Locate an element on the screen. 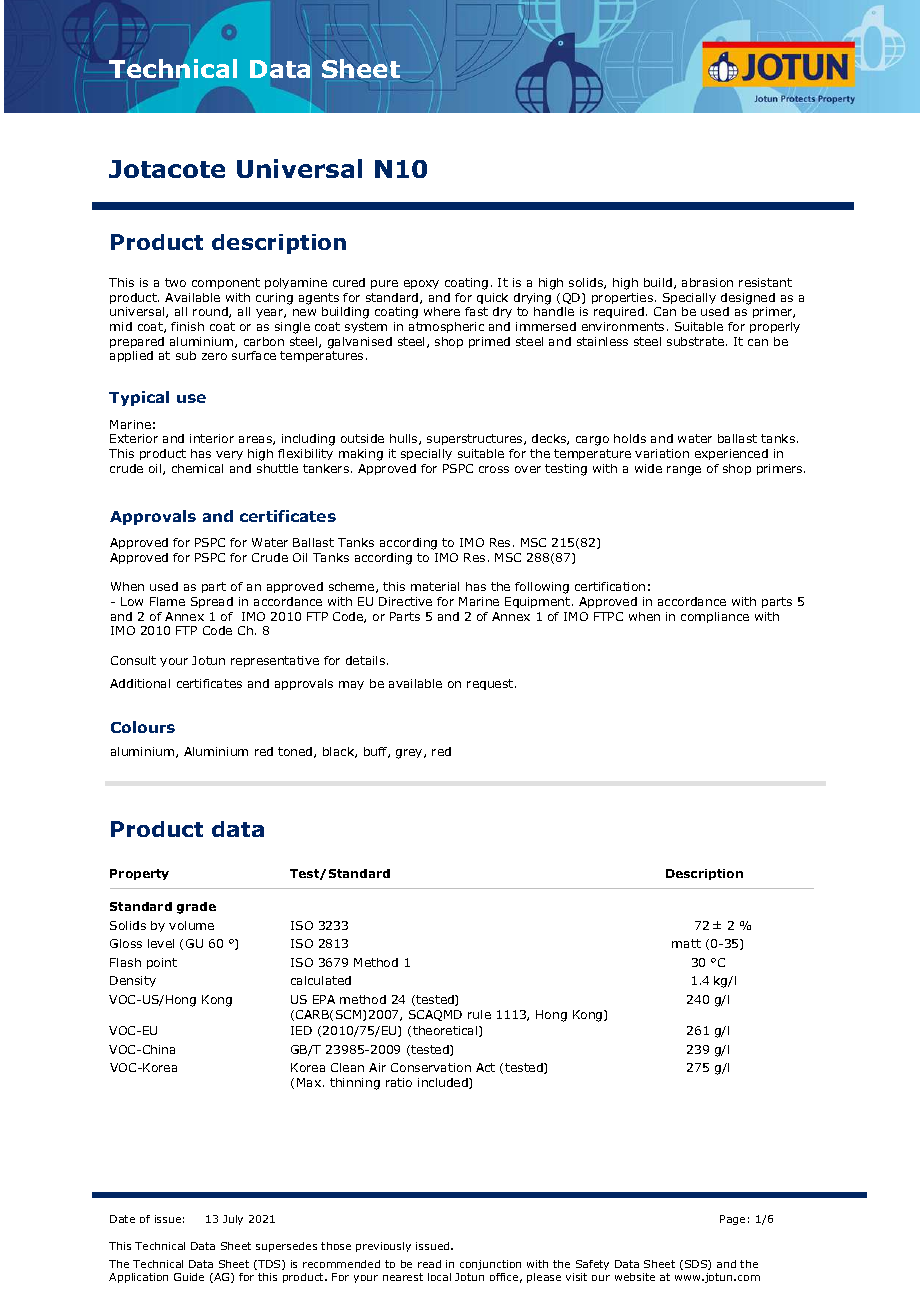 The width and height of the screenshot is (924, 1308). matt is located at coordinates (686, 943).
